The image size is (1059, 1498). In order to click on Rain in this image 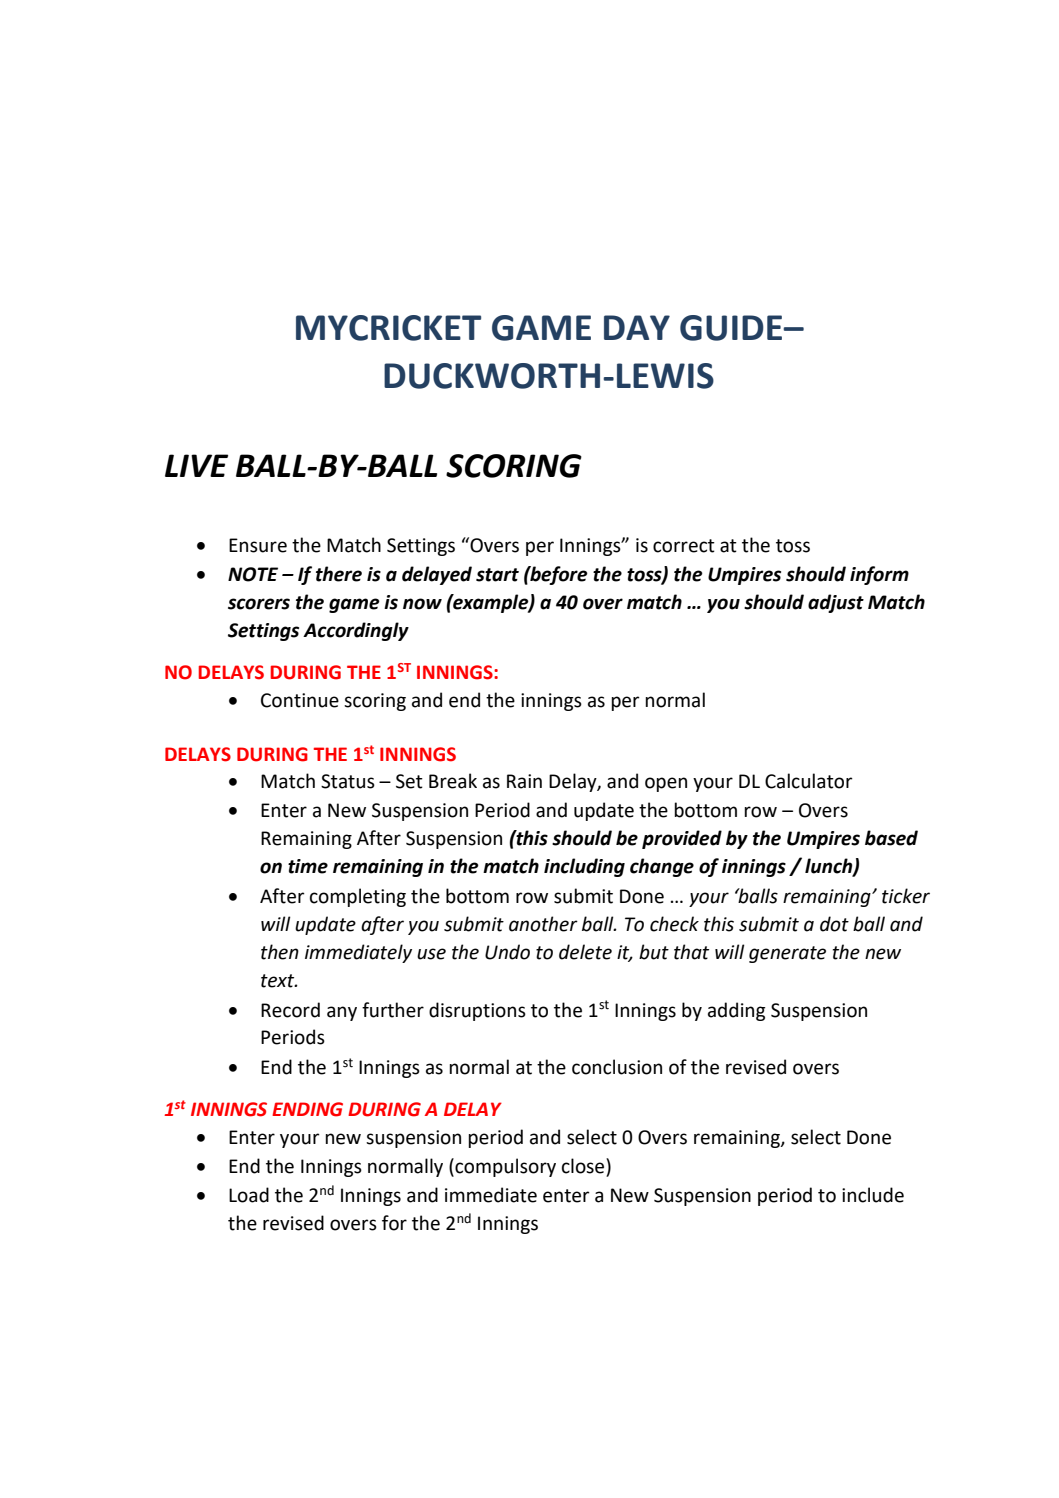, I will do `click(524, 781)`.
